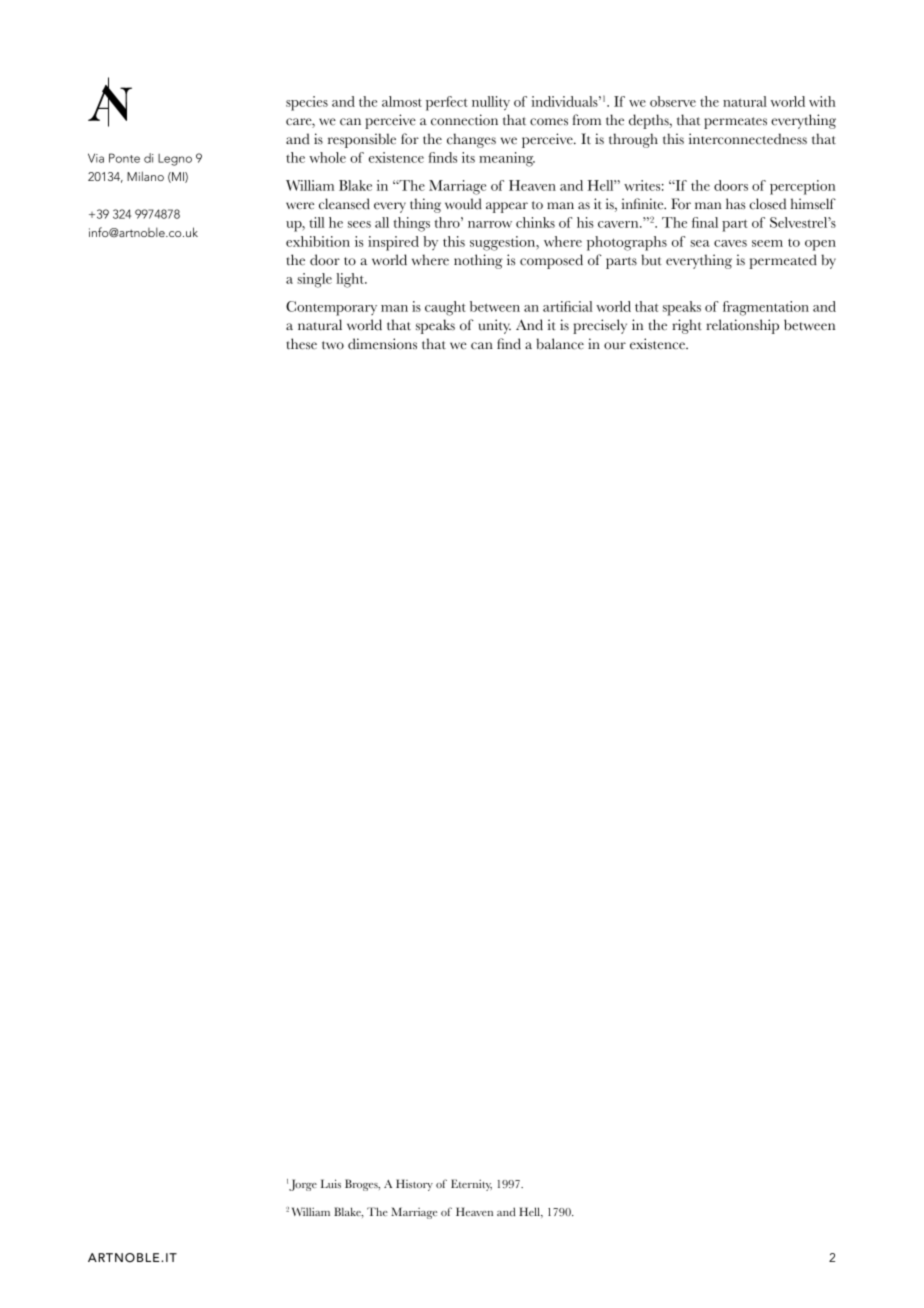  Describe the element at coordinates (615, 346) in the page. I see `our` at that location.
